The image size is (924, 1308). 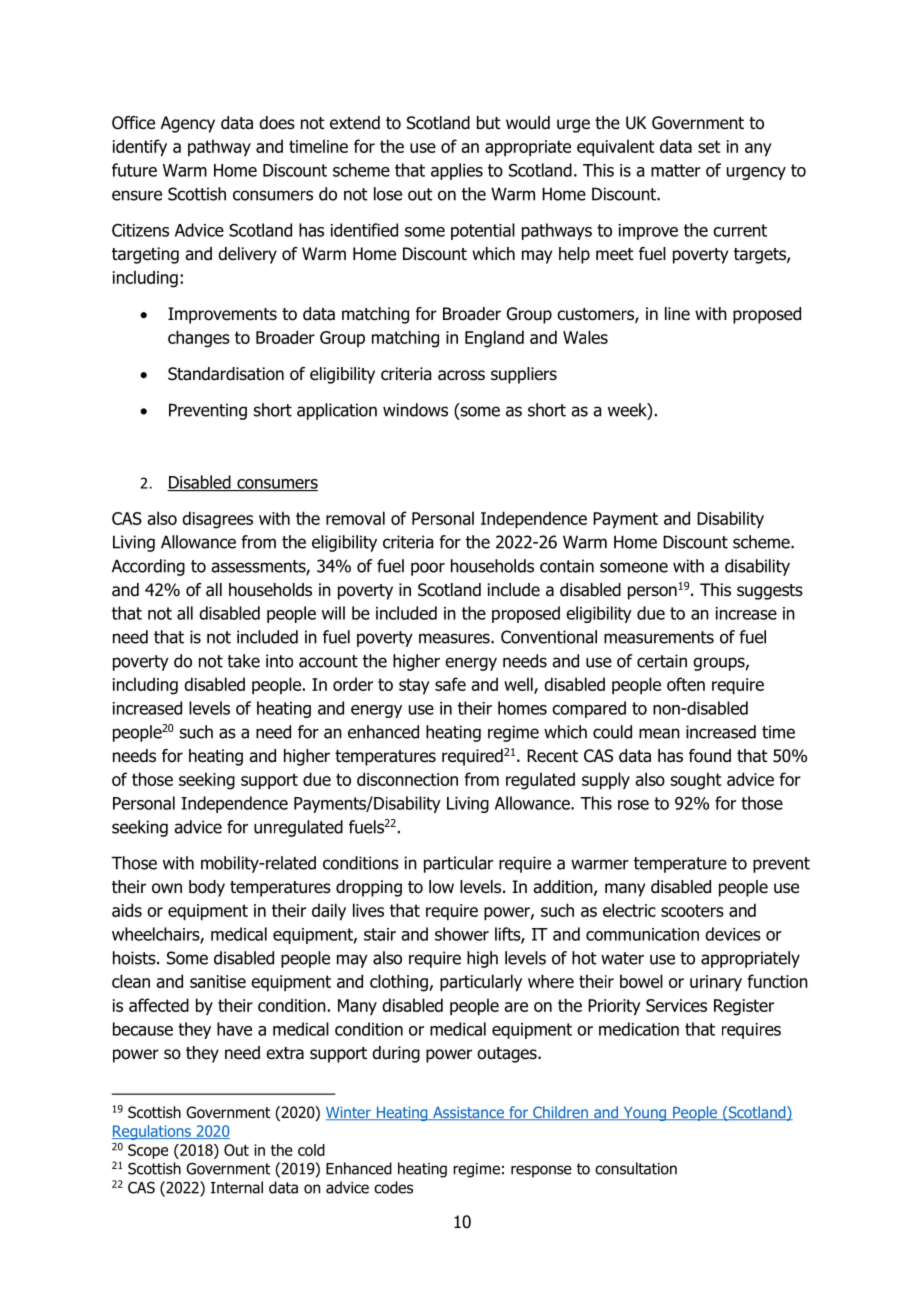 What do you see at coordinates (455, 638) in the document?
I see `measures` at bounding box center [455, 638].
